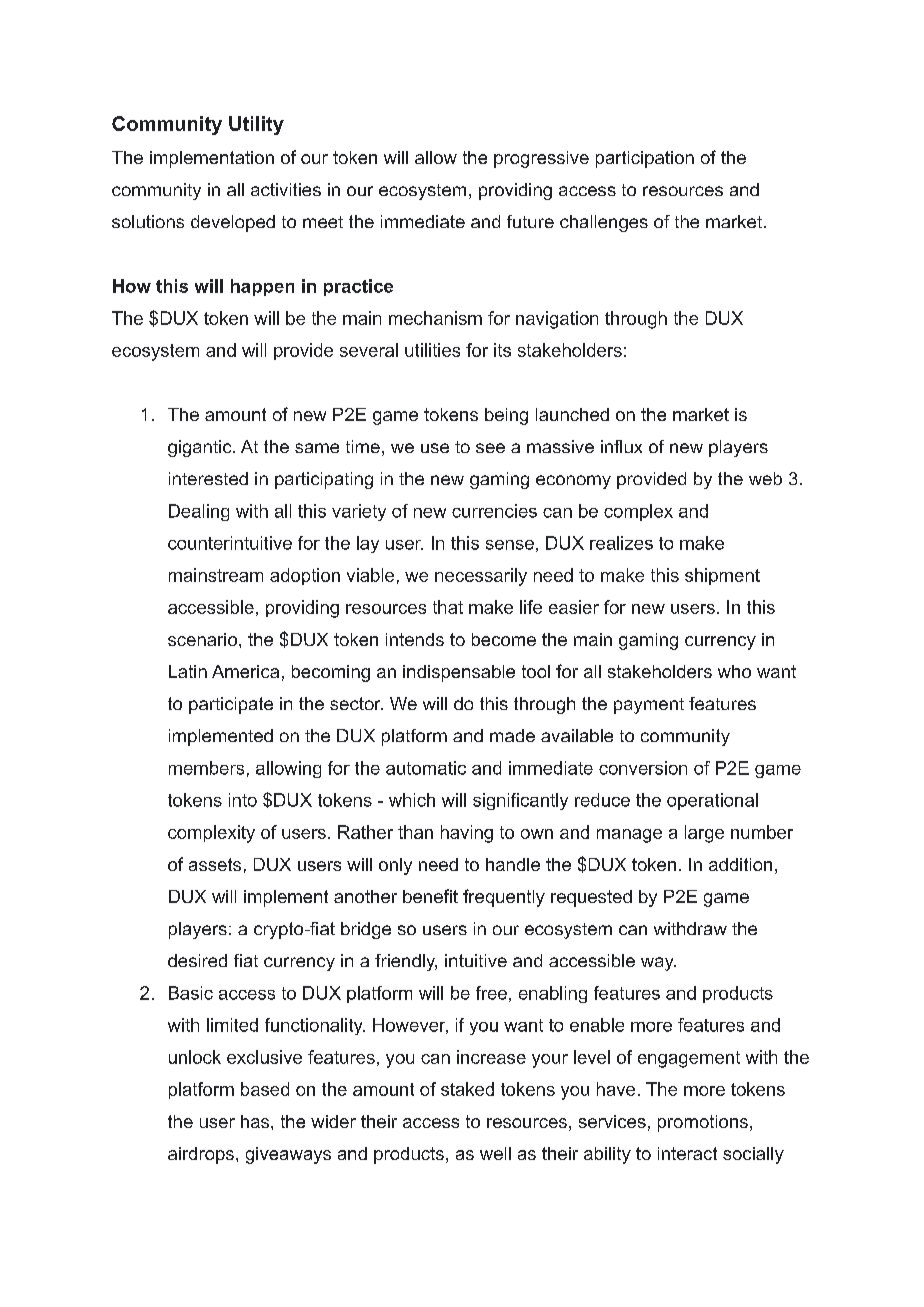  I want to click on has, so click(256, 1121).
